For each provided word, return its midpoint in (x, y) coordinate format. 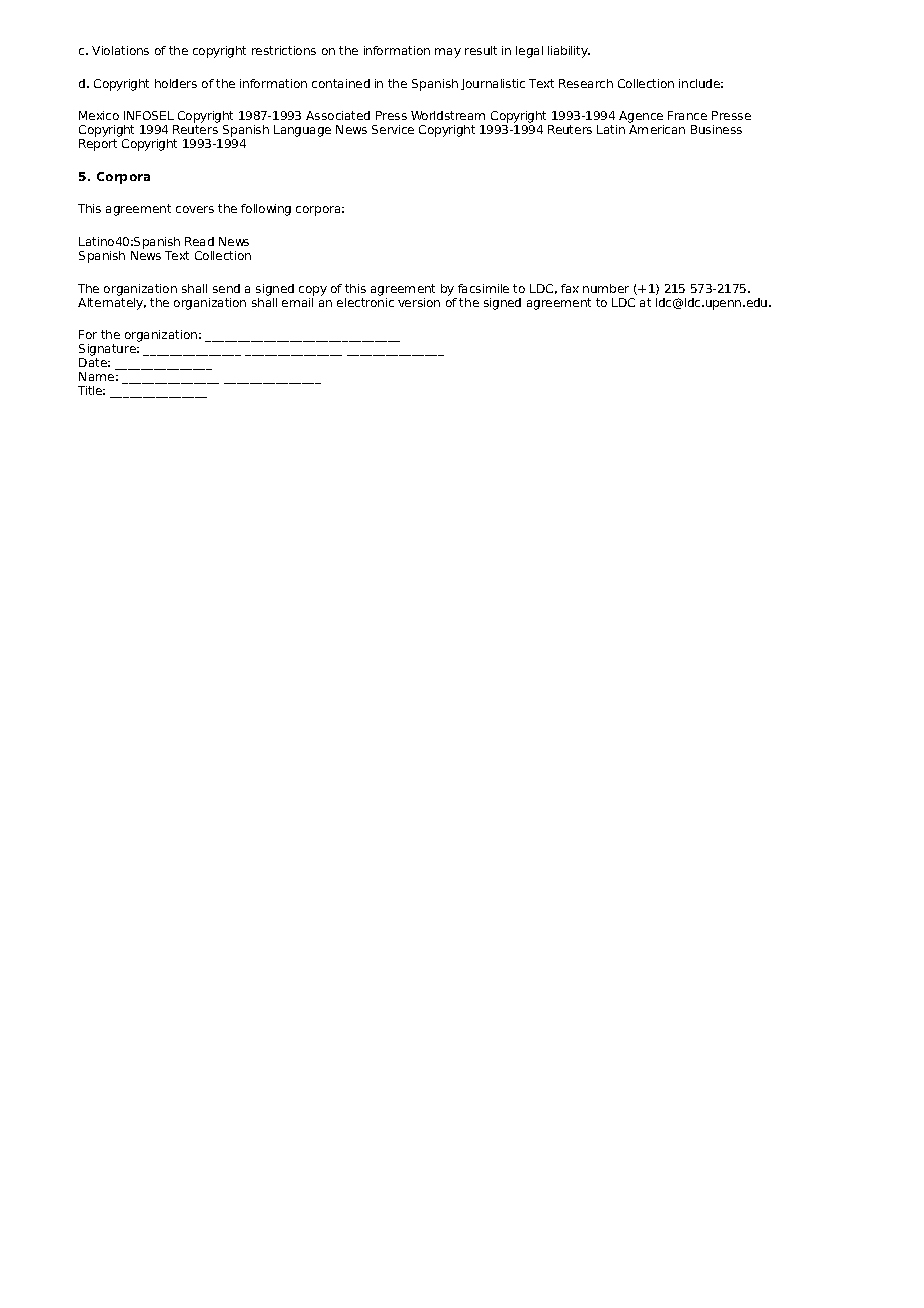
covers (195, 209)
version (419, 302)
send (226, 288)
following (266, 210)
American (657, 129)
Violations (120, 50)
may (448, 53)
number (606, 288)
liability (569, 52)
